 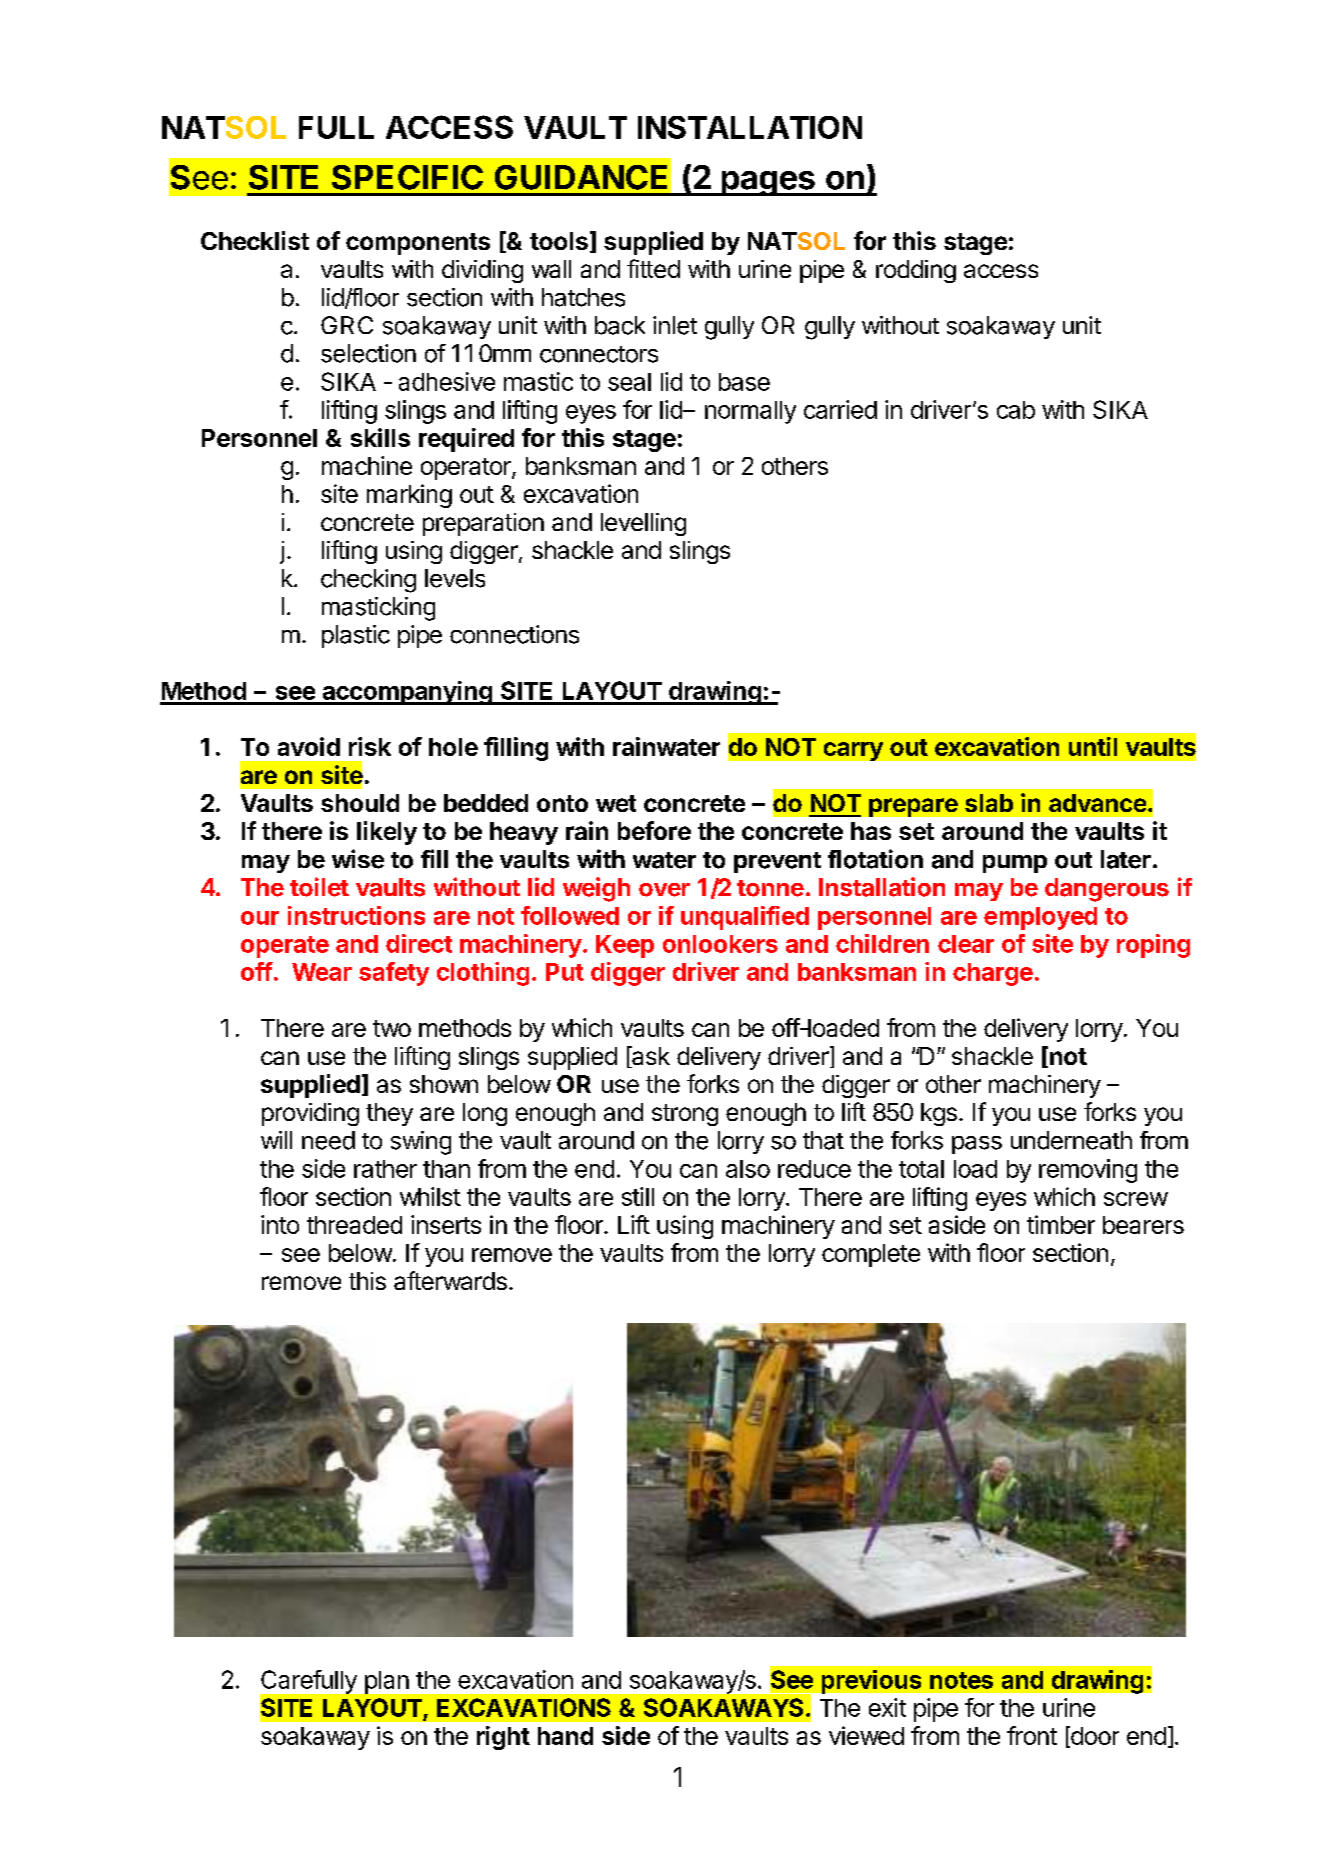 What do you see at coordinates (1016, 410) in the screenshot?
I see `cab` at bounding box center [1016, 410].
